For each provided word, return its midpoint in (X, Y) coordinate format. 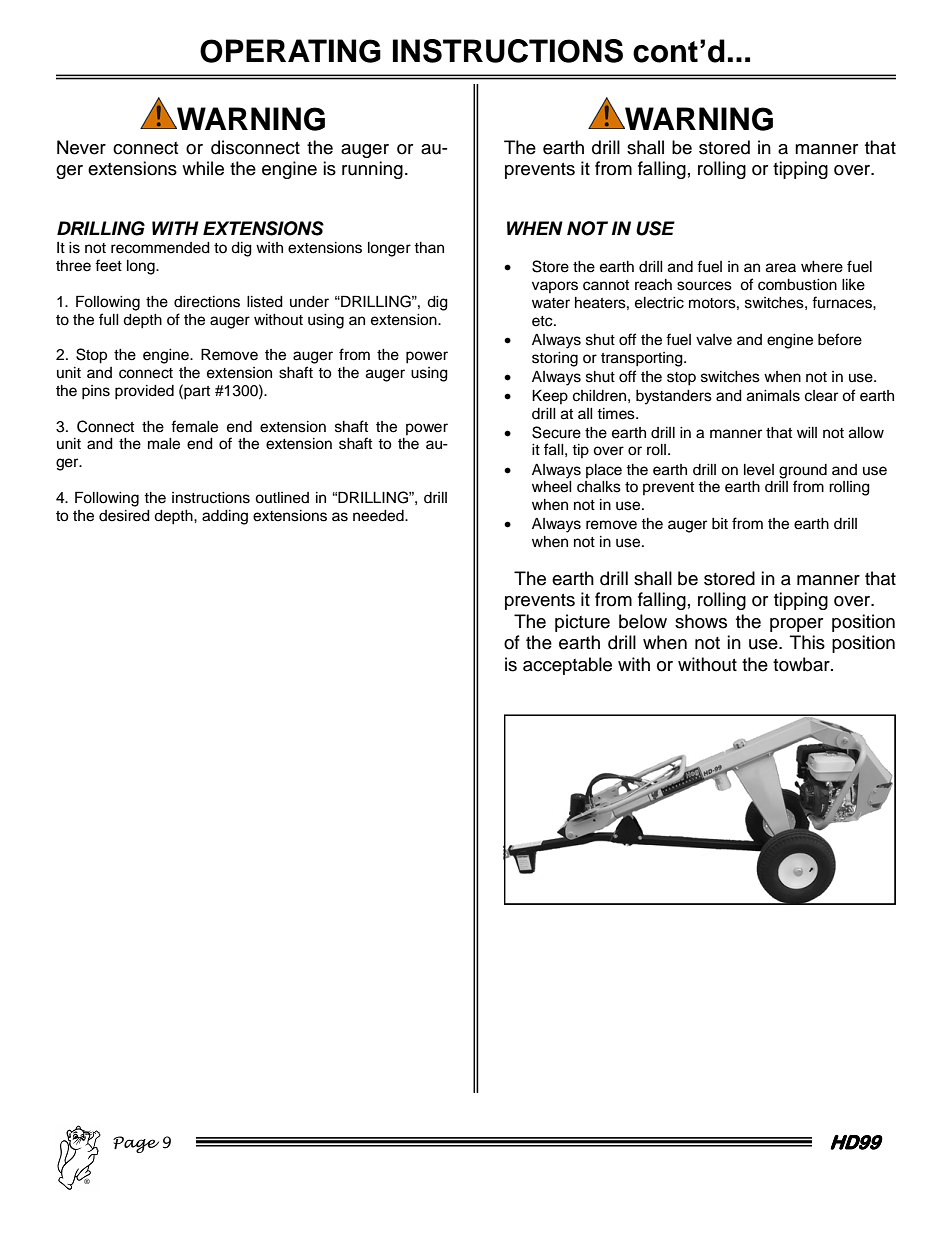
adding (225, 517)
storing (555, 359)
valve (714, 340)
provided (144, 392)
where (822, 267)
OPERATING (290, 51)
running (372, 170)
